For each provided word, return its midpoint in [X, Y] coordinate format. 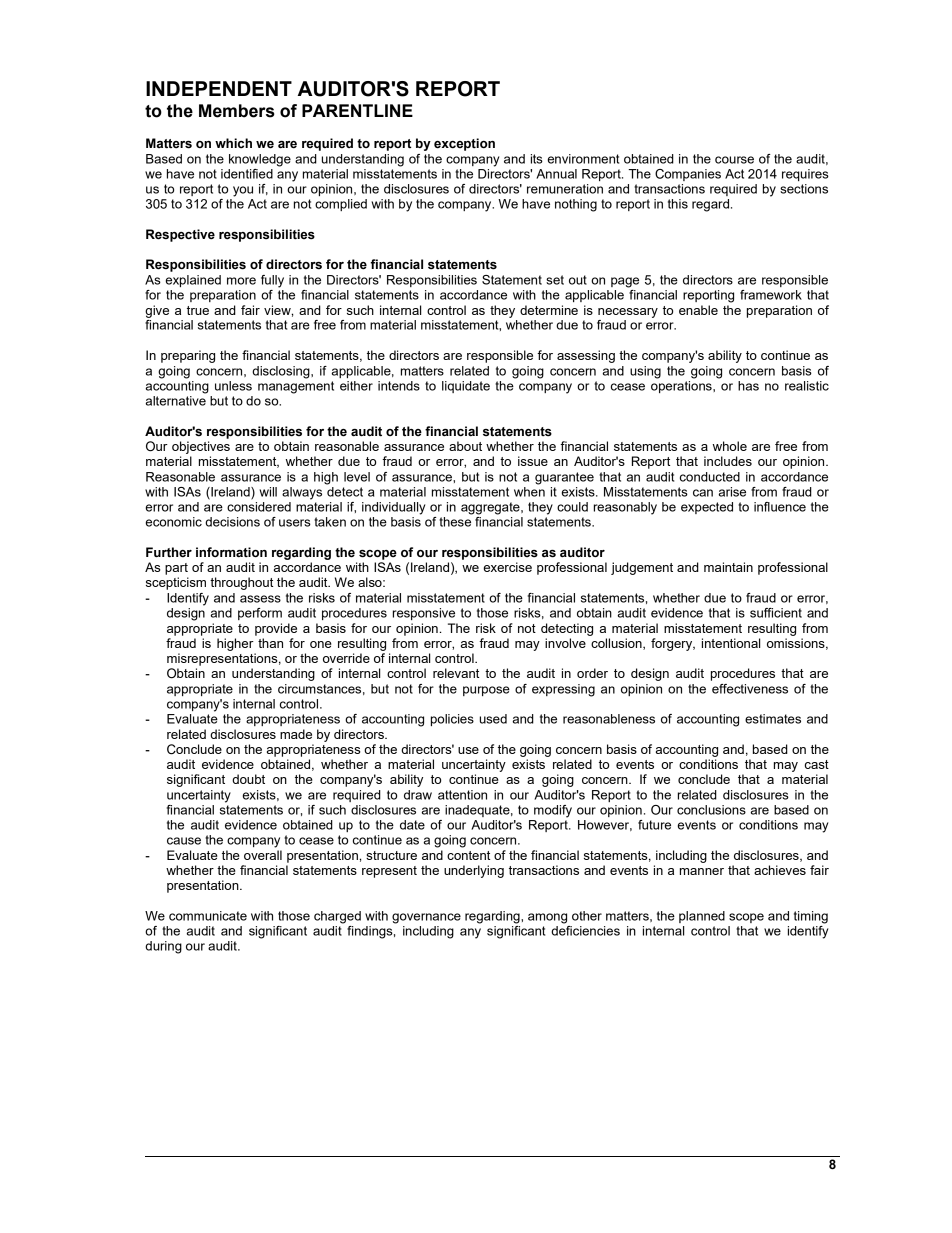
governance [426, 918]
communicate [208, 916]
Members [237, 111]
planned [702, 917]
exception [464, 144]
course [734, 160]
